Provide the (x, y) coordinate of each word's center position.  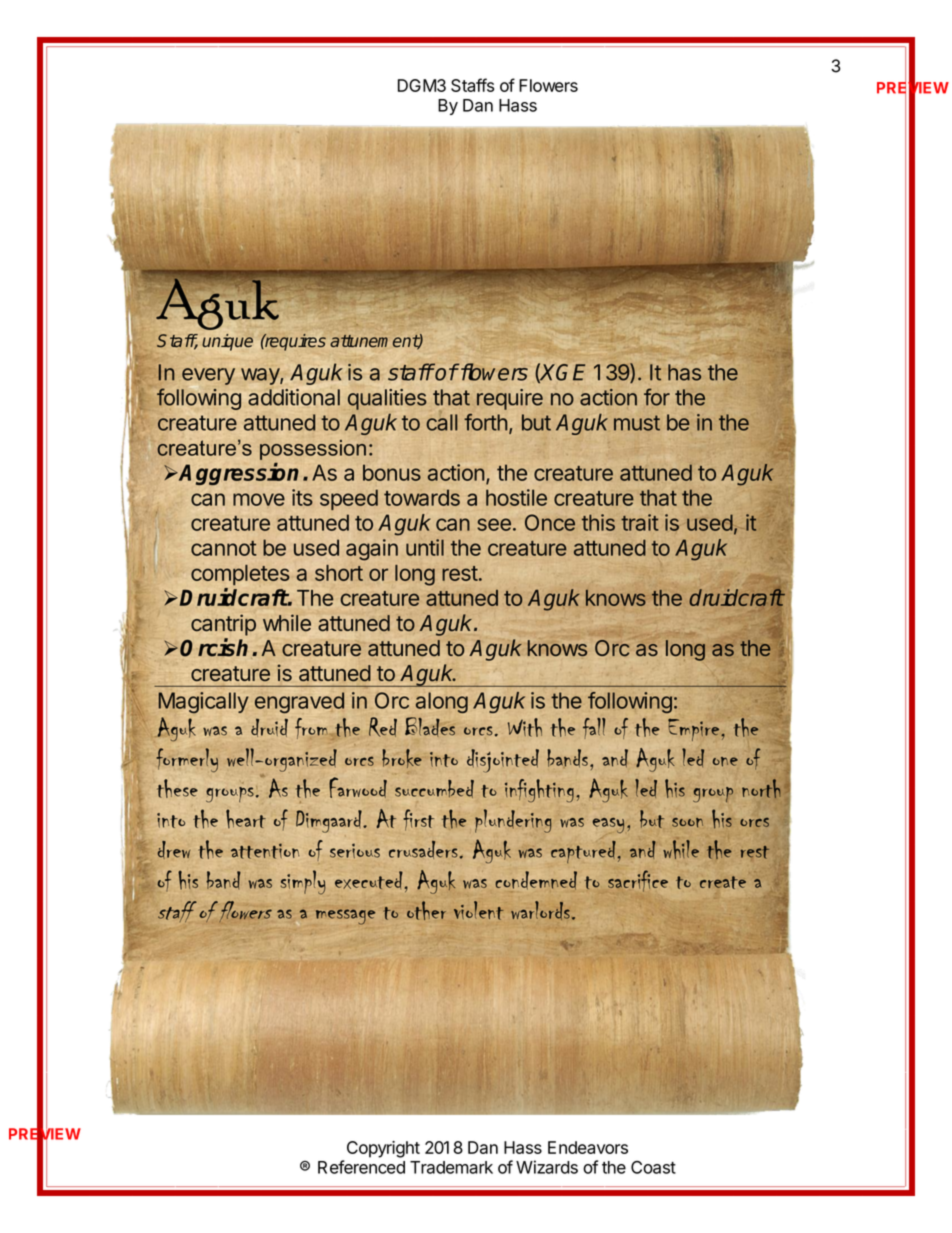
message (345, 917)
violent (478, 910)
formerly (187, 760)
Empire (695, 730)
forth (485, 422)
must (637, 423)
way (261, 376)
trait (640, 522)
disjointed (503, 761)
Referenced (361, 1167)
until (425, 547)
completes (240, 575)
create (723, 882)
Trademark (451, 1167)
